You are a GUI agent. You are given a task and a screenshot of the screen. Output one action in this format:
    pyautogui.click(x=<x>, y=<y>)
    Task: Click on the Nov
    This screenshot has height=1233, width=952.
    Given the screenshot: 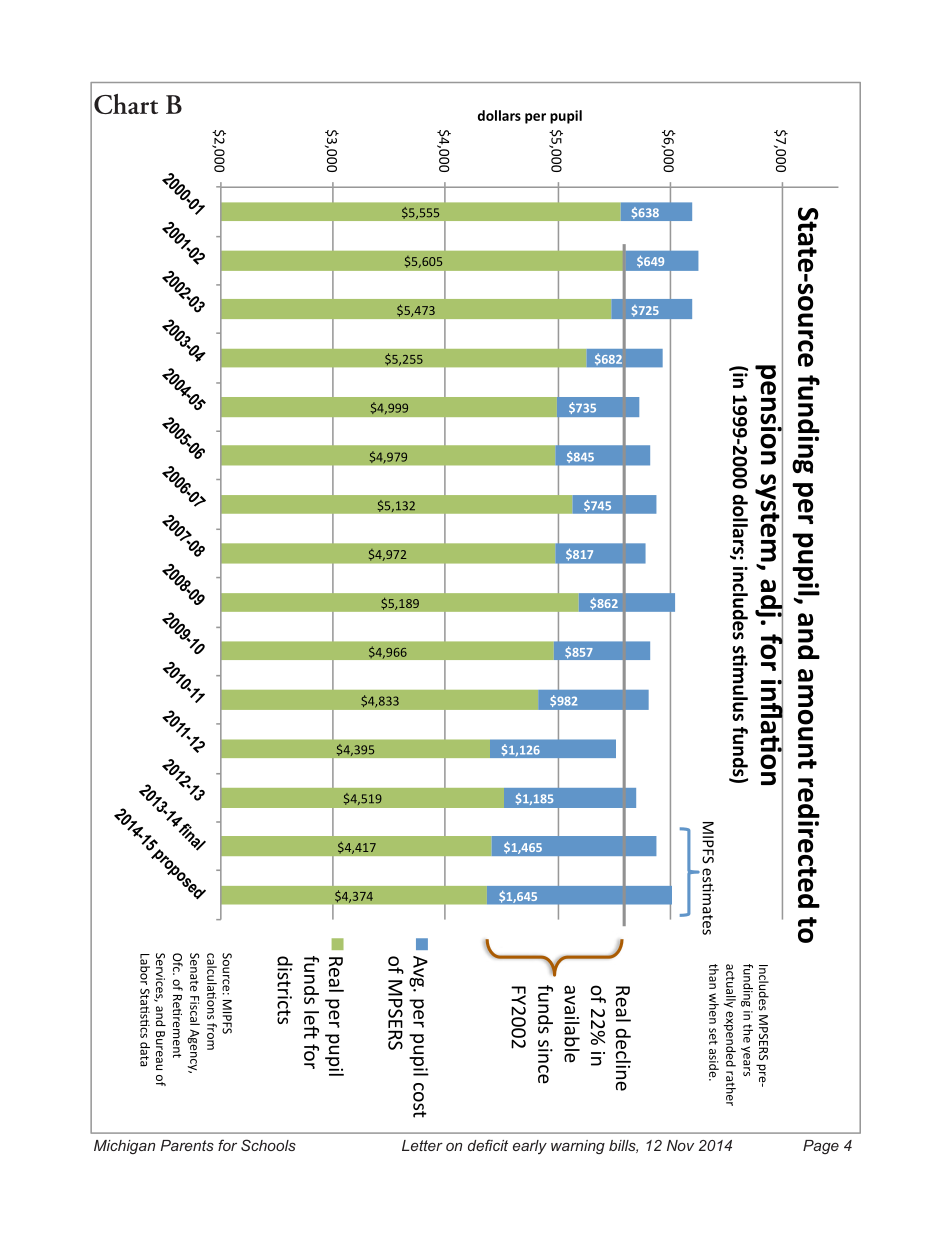 What is the action you would take?
    pyautogui.click(x=680, y=1145)
